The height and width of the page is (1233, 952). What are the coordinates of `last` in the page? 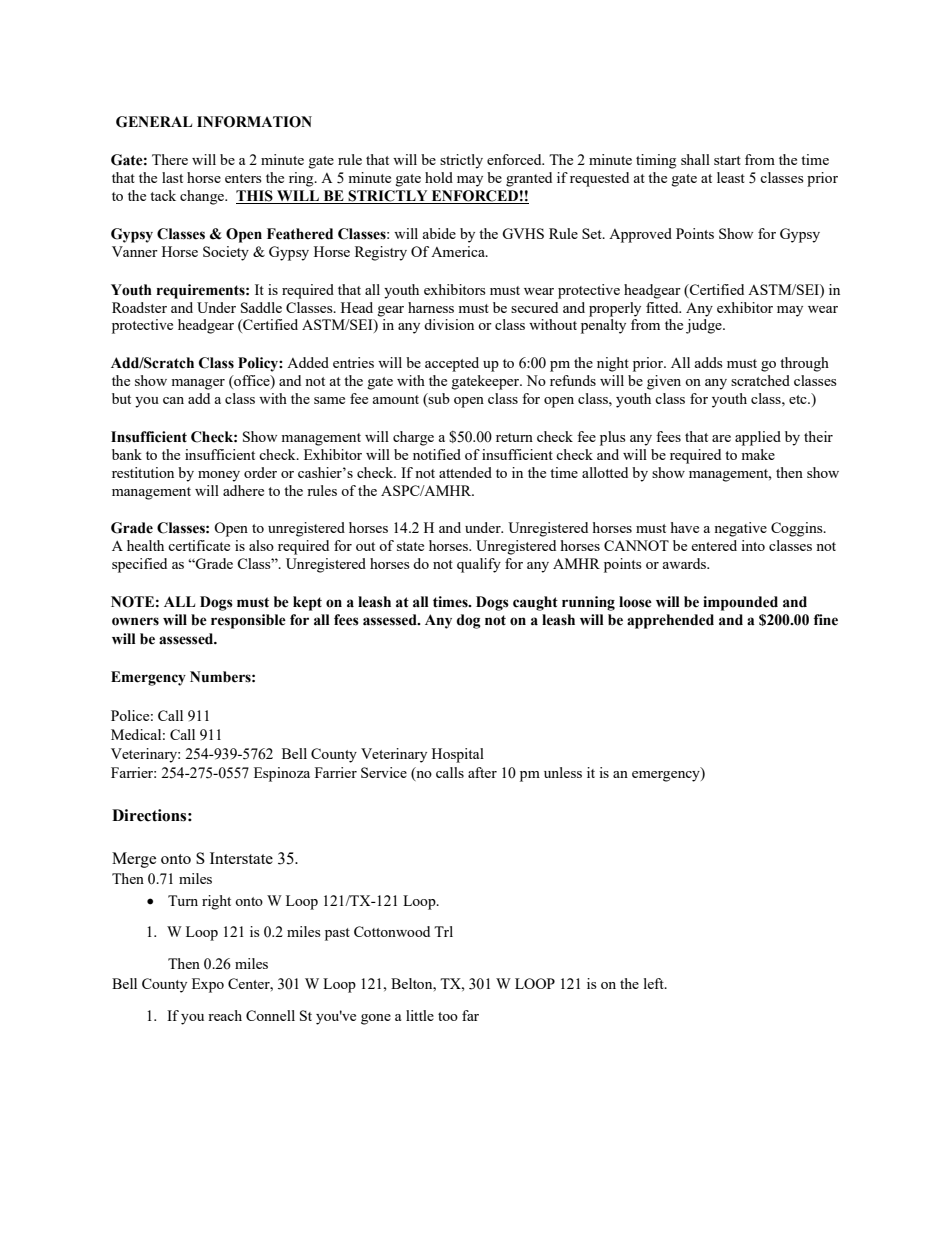 It's located at (172, 177).
